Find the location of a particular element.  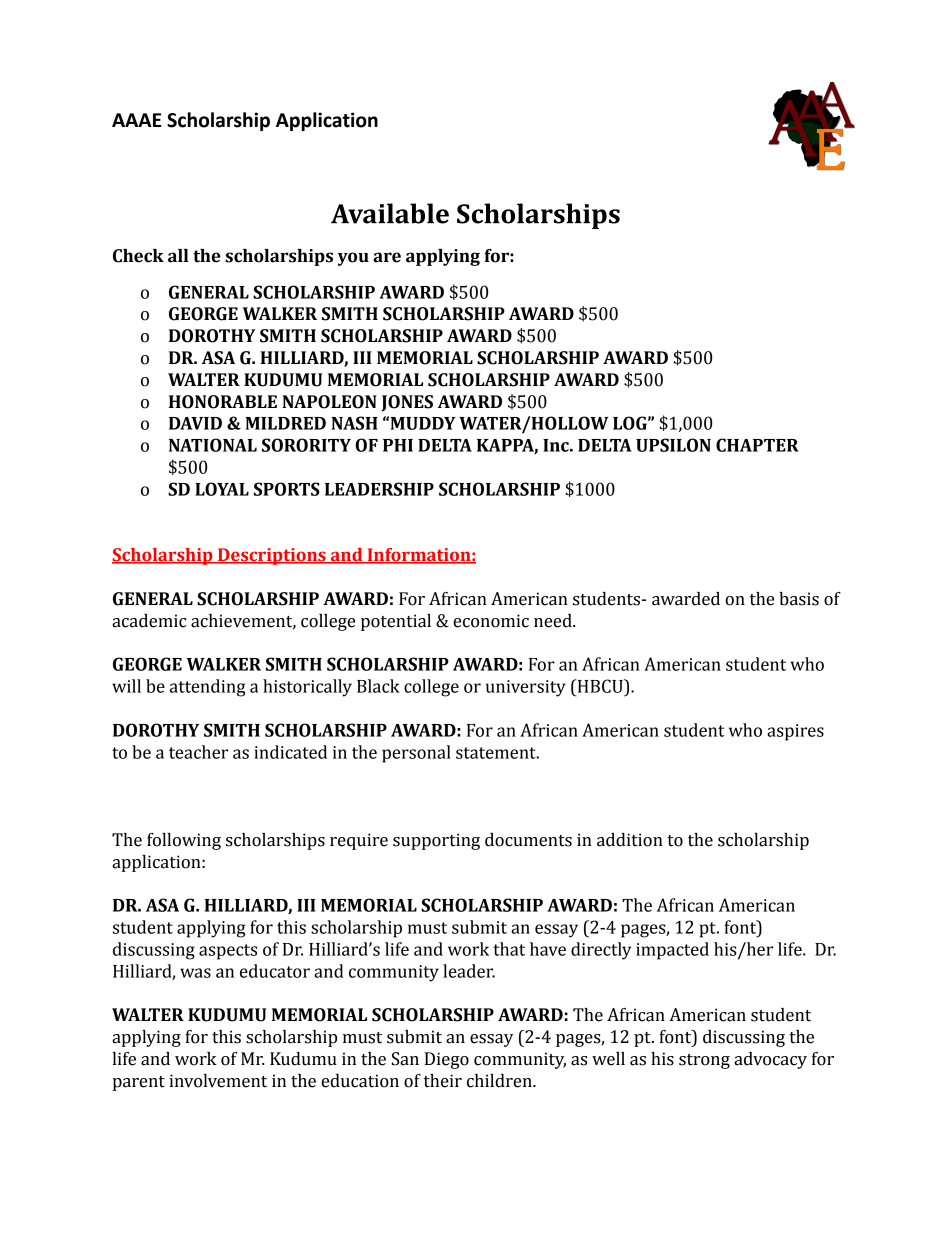

teacher is located at coordinates (198, 752).
